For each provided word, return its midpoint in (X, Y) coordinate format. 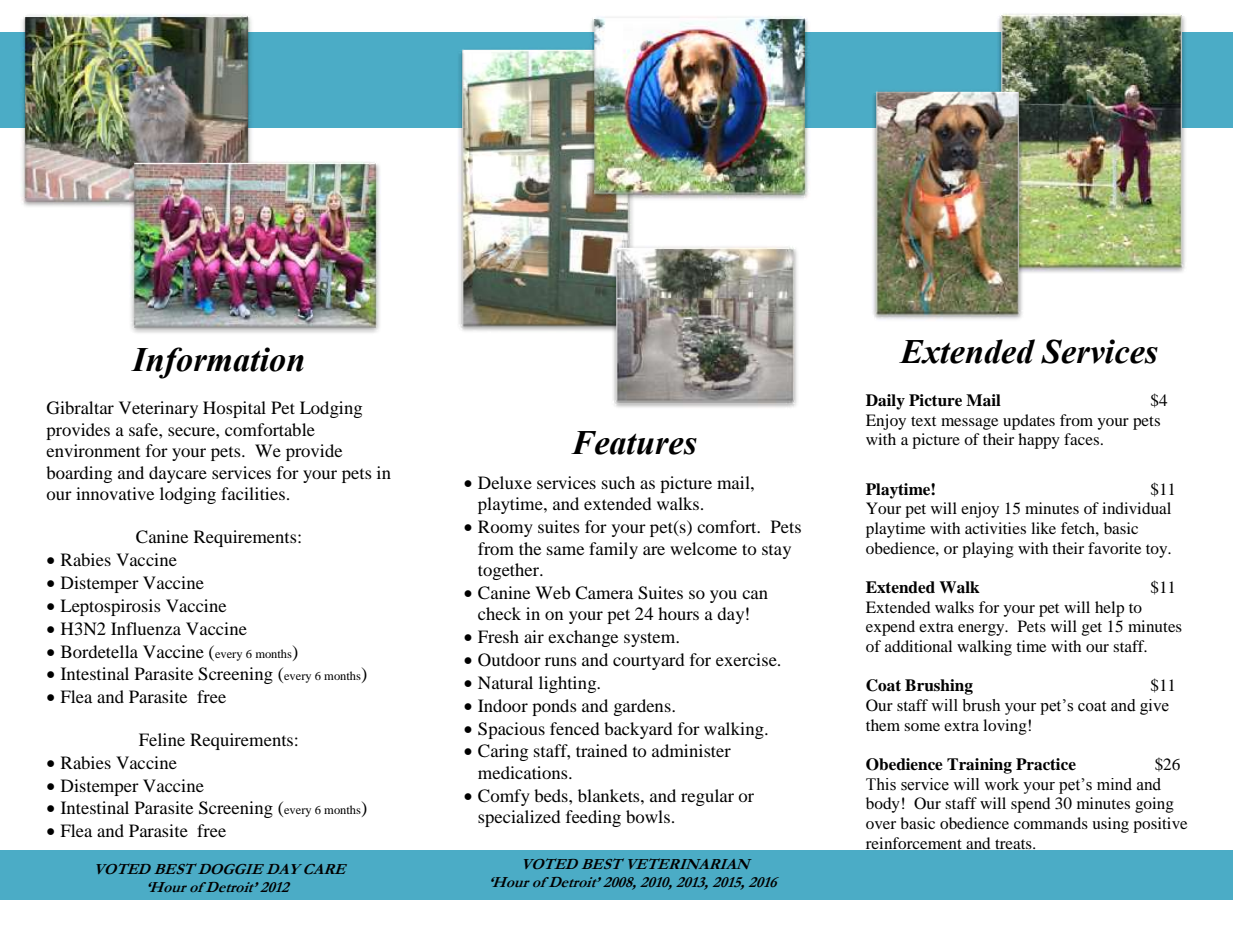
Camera (604, 593)
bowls (649, 816)
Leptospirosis (110, 607)
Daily (885, 402)
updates (1029, 422)
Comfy (504, 797)
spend (1031, 805)
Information (217, 363)
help (1109, 609)
